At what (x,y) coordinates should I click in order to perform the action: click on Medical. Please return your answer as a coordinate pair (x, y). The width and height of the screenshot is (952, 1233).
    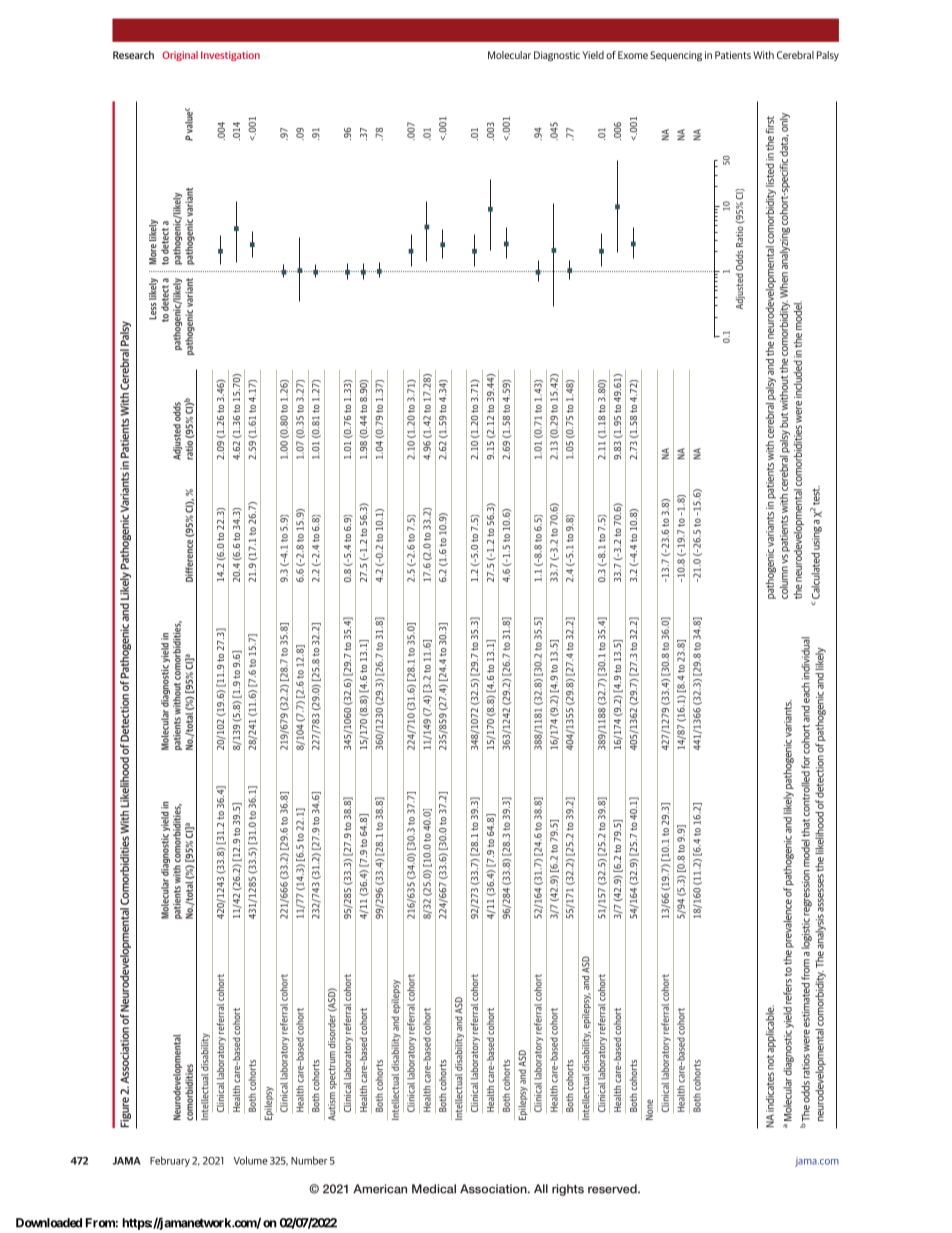
    Looking at the image, I should click on (434, 1189).
